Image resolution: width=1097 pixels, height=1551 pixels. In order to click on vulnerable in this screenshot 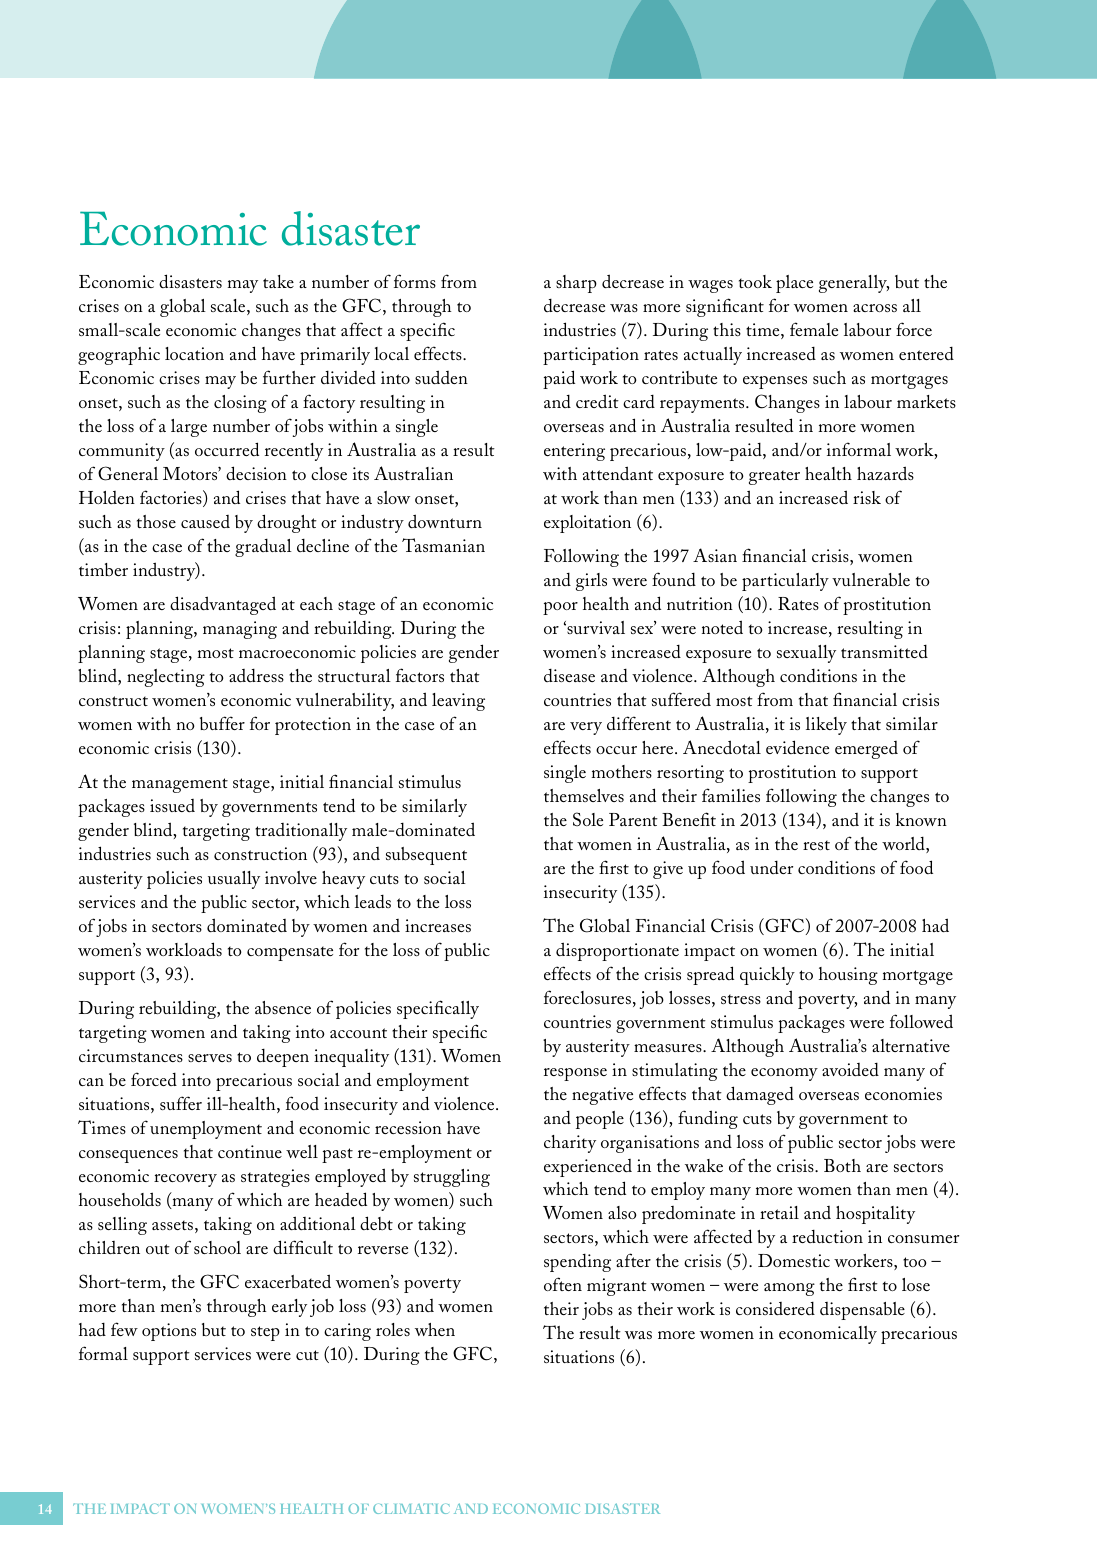, I will do `click(871, 579)`.
